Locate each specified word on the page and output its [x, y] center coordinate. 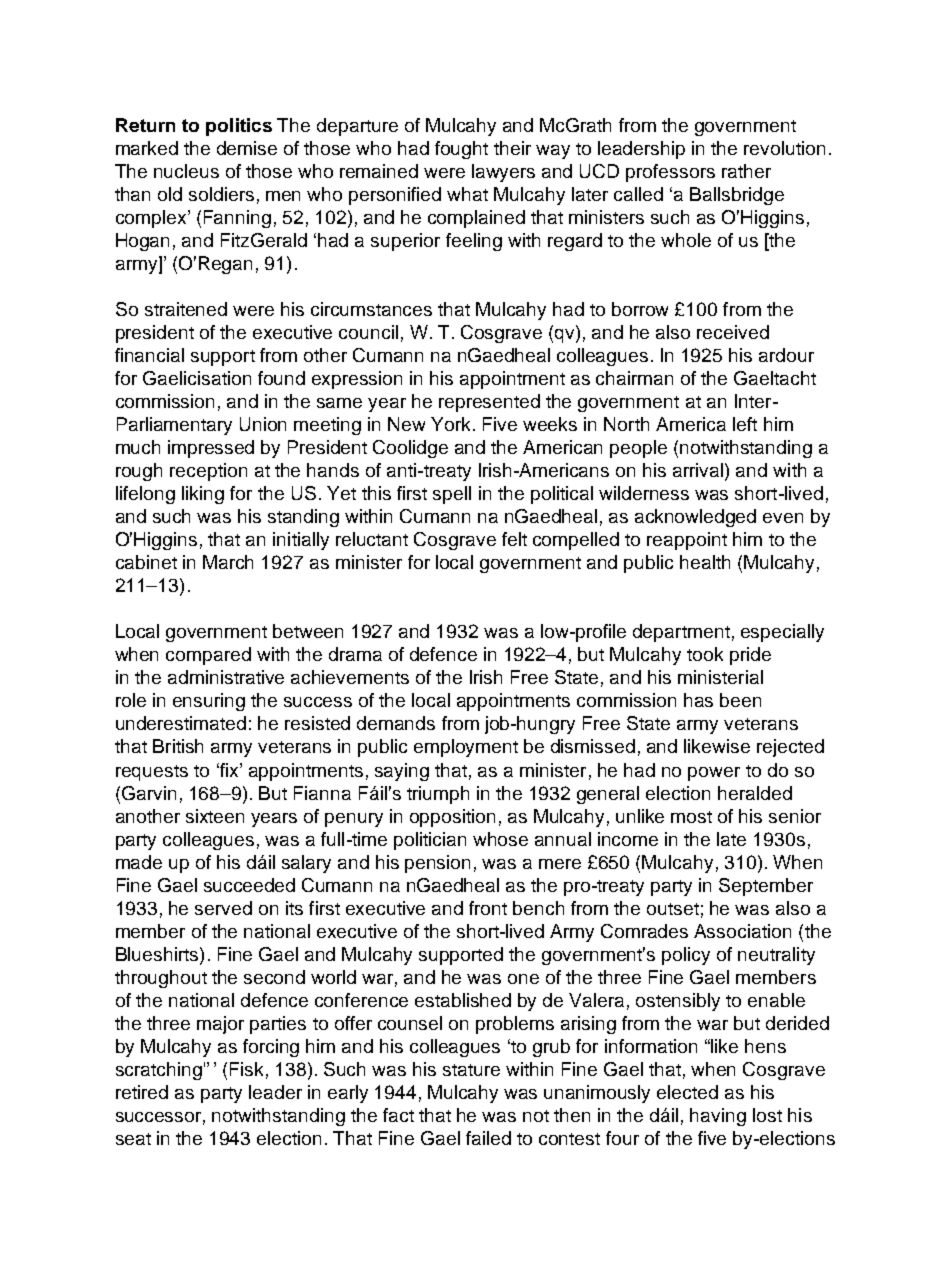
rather [746, 171]
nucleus [186, 171]
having [718, 1117]
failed [488, 1138]
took [705, 654]
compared [208, 656]
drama [355, 654]
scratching [159, 1071]
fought [461, 150]
